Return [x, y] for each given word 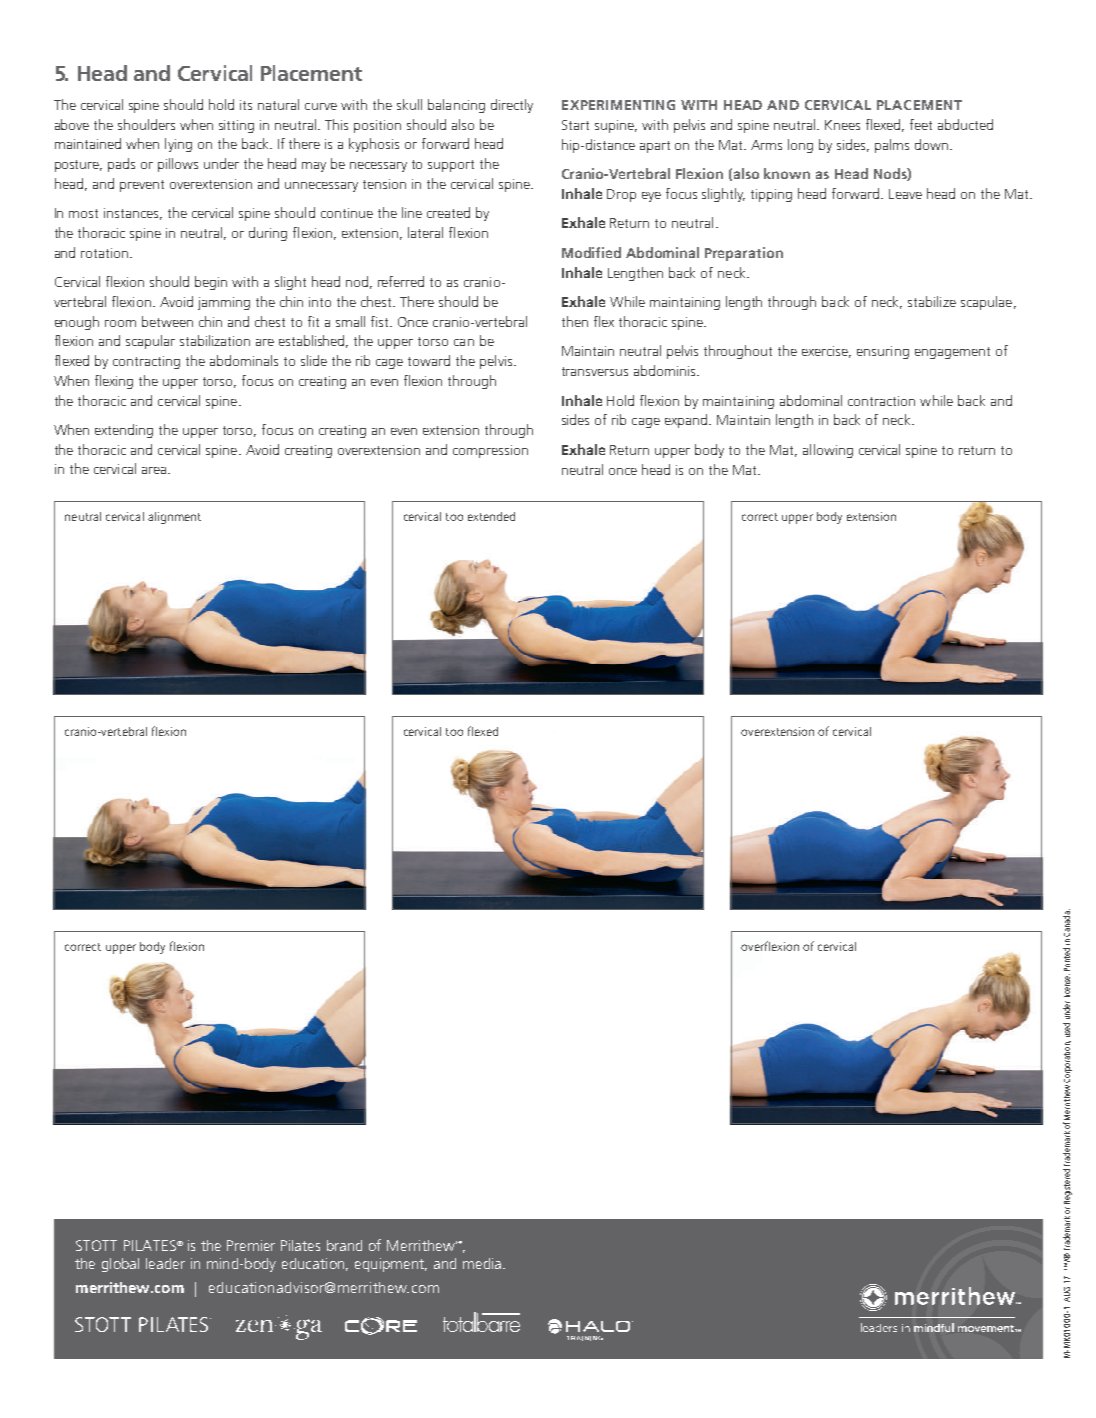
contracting [146, 362]
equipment [391, 1265]
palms [892, 146]
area [155, 470]
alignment [174, 518]
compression [490, 451]
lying [178, 145]
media [483, 1263]
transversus [595, 371]
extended [491, 516]
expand [687, 421]
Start [575, 125]
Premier [251, 1245]
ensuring [883, 352]
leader [165, 1263]
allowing [828, 451]
